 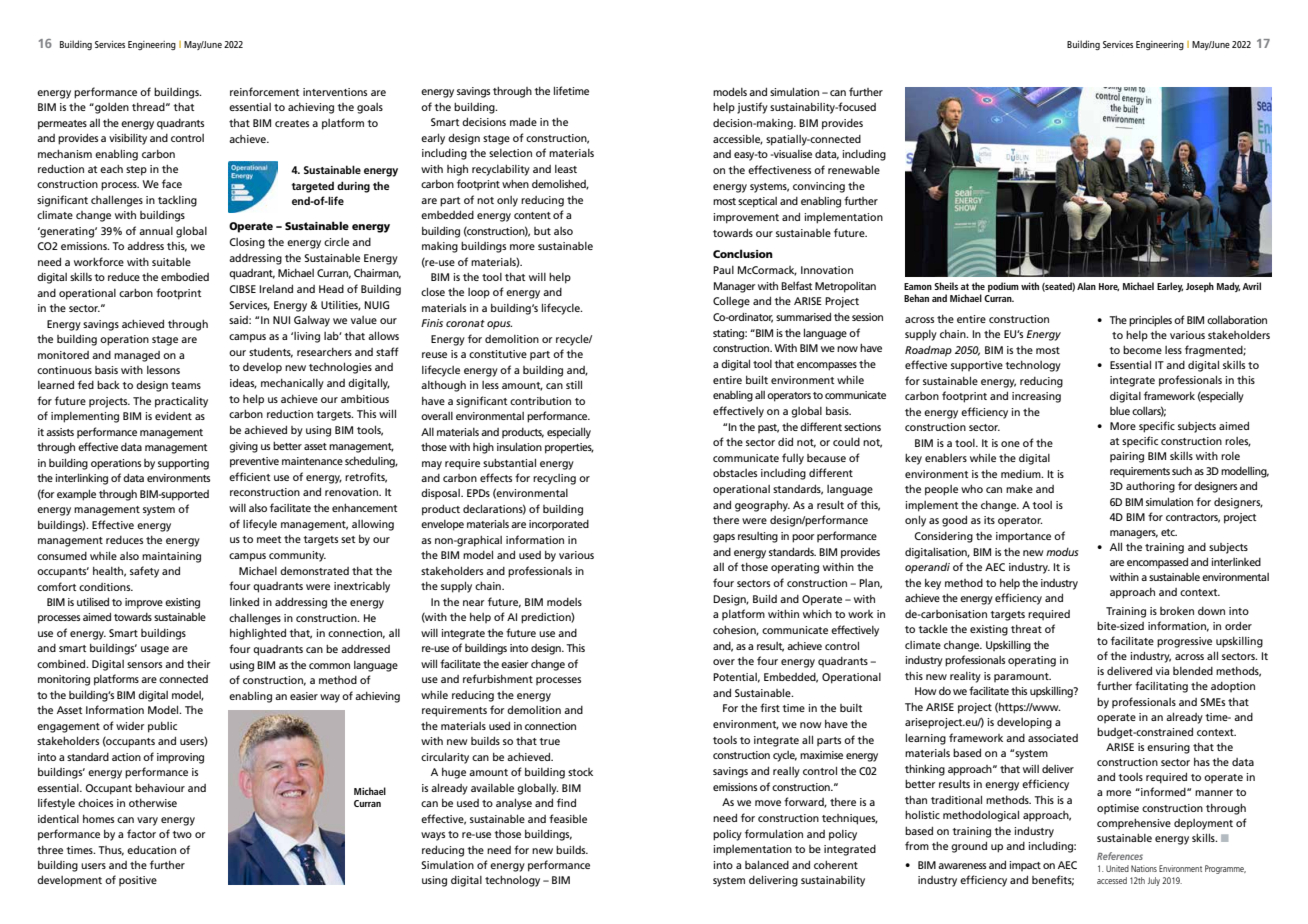 What do you see at coordinates (723, 270) in the image?
I see `Paul` at bounding box center [723, 270].
